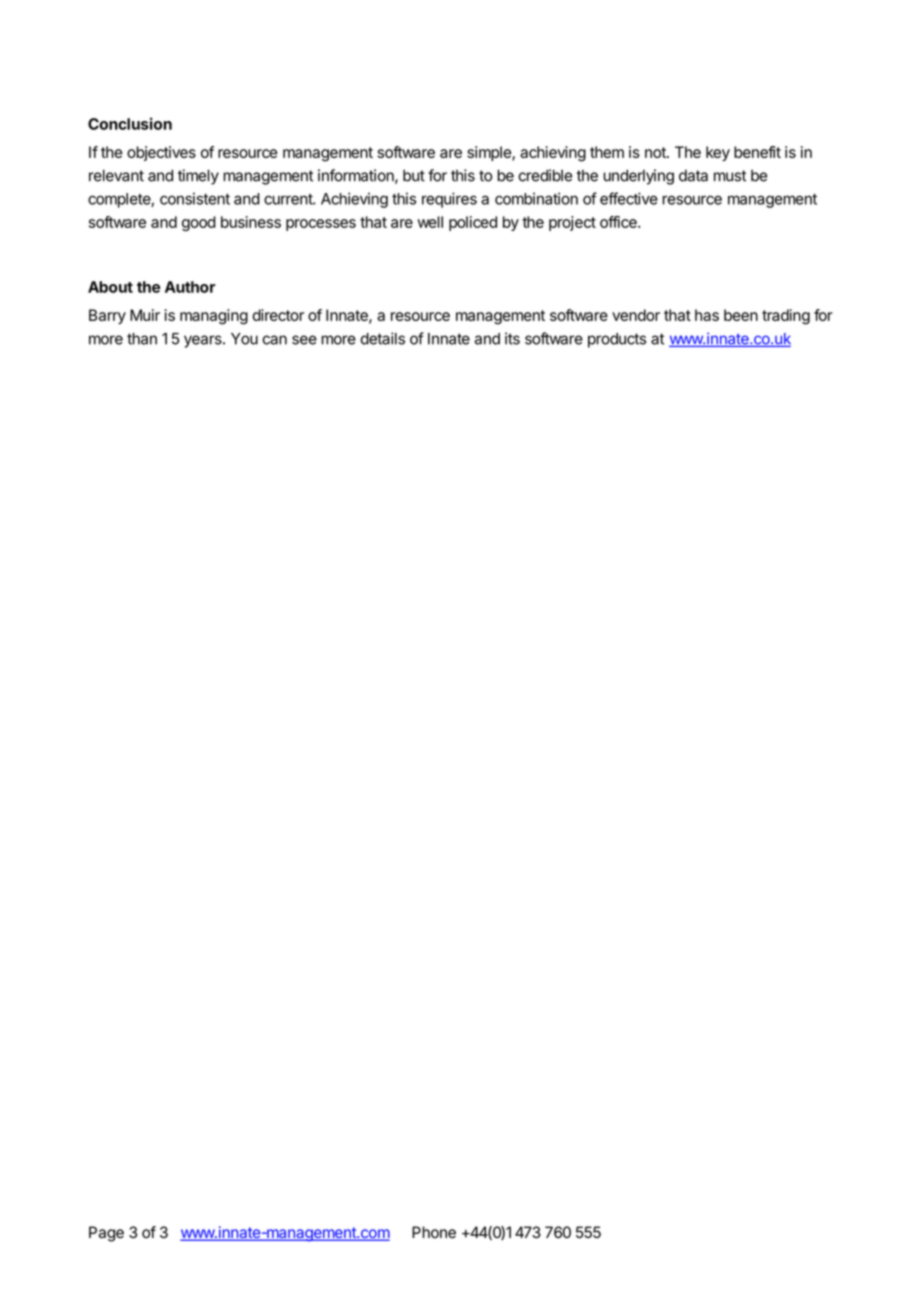  What do you see at coordinates (244, 339) in the screenshot?
I see `You` at bounding box center [244, 339].
